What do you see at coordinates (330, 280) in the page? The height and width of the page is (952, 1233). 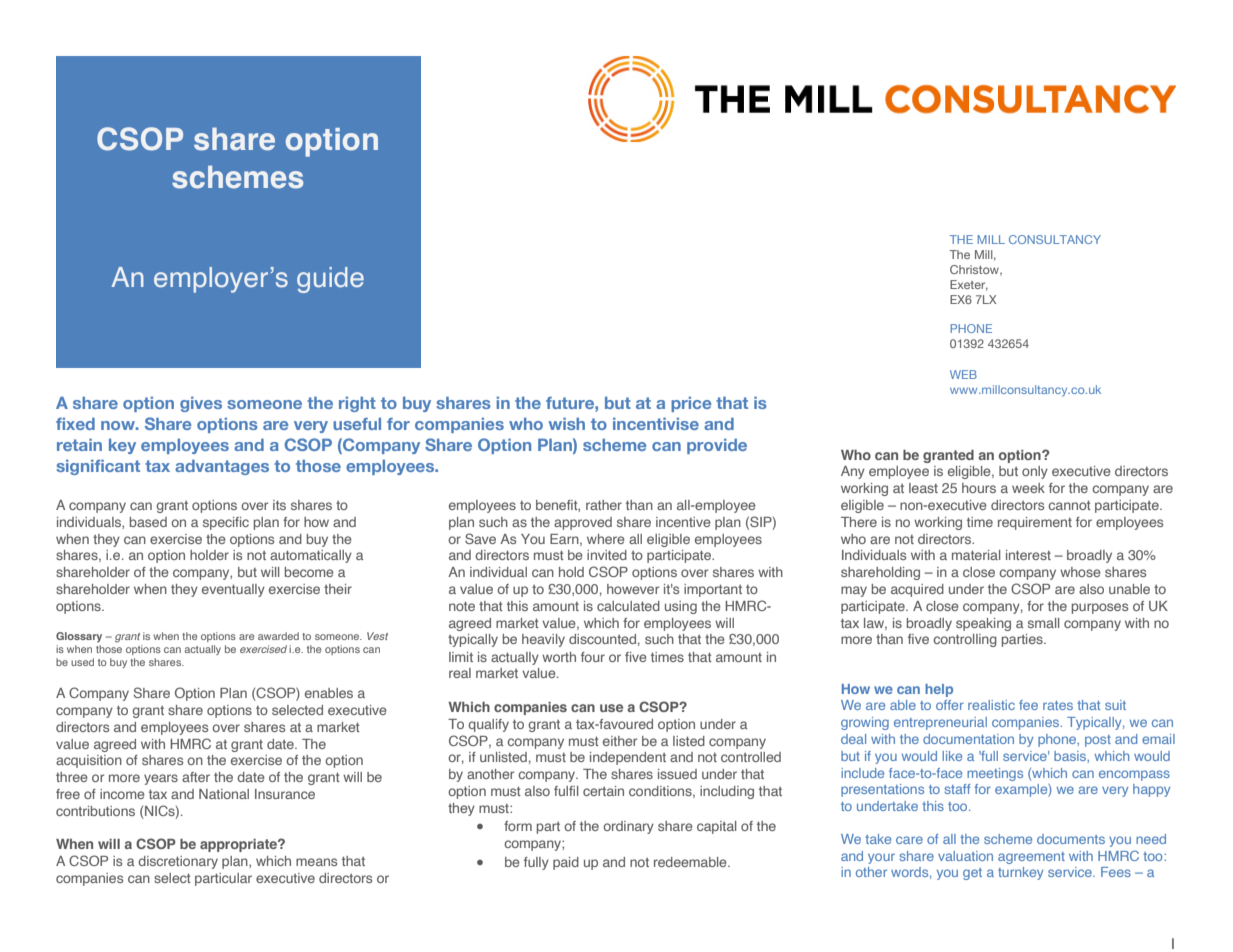 I see `guide` at bounding box center [330, 280].
